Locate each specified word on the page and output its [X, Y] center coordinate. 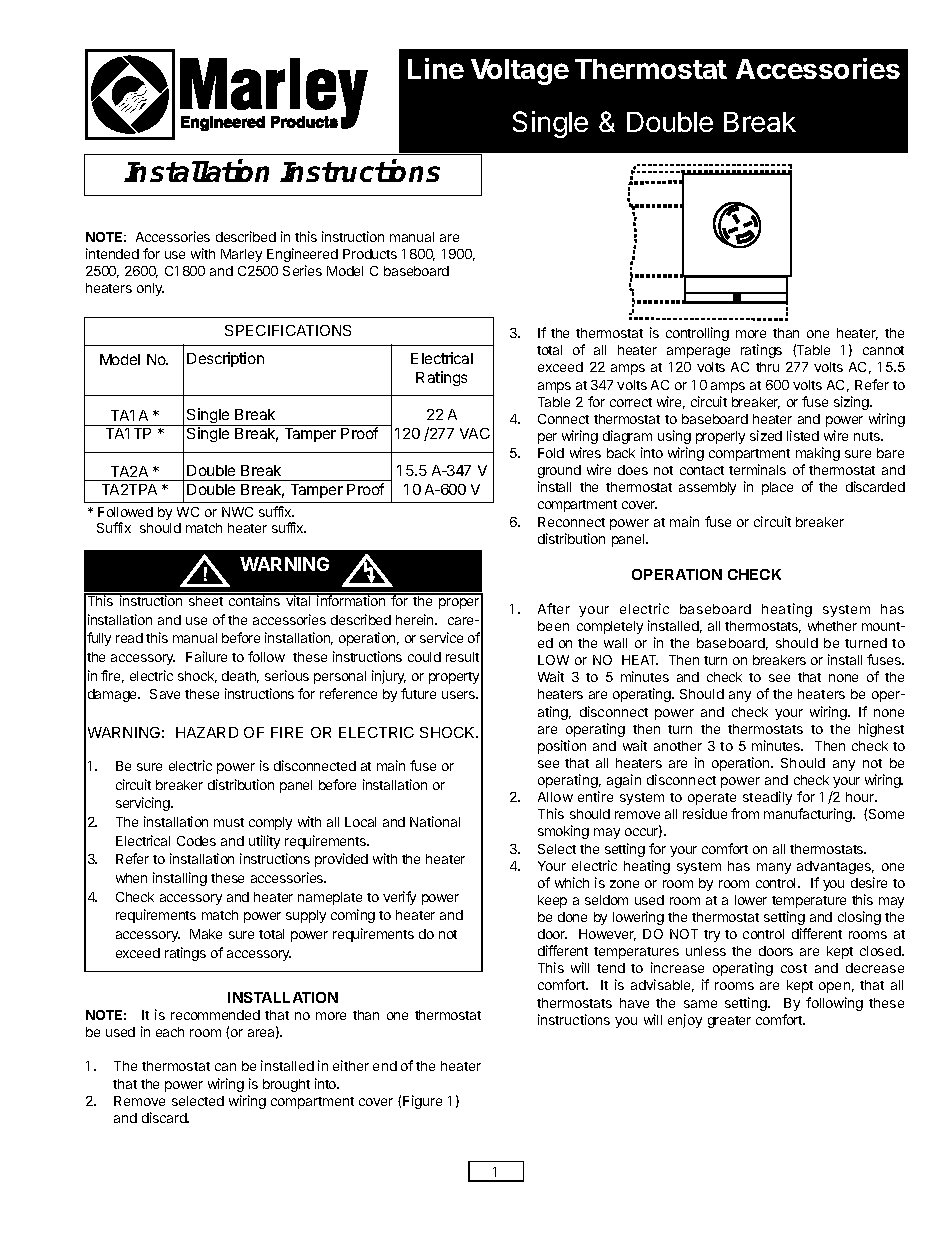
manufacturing [809, 815]
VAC [475, 433]
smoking [563, 832]
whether [832, 626]
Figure [422, 1102]
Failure [206, 656]
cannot [883, 350]
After [554, 608]
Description [225, 359]
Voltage [520, 72]
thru [767, 367]
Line [436, 68]
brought [286, 1085]
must [229, 822]
